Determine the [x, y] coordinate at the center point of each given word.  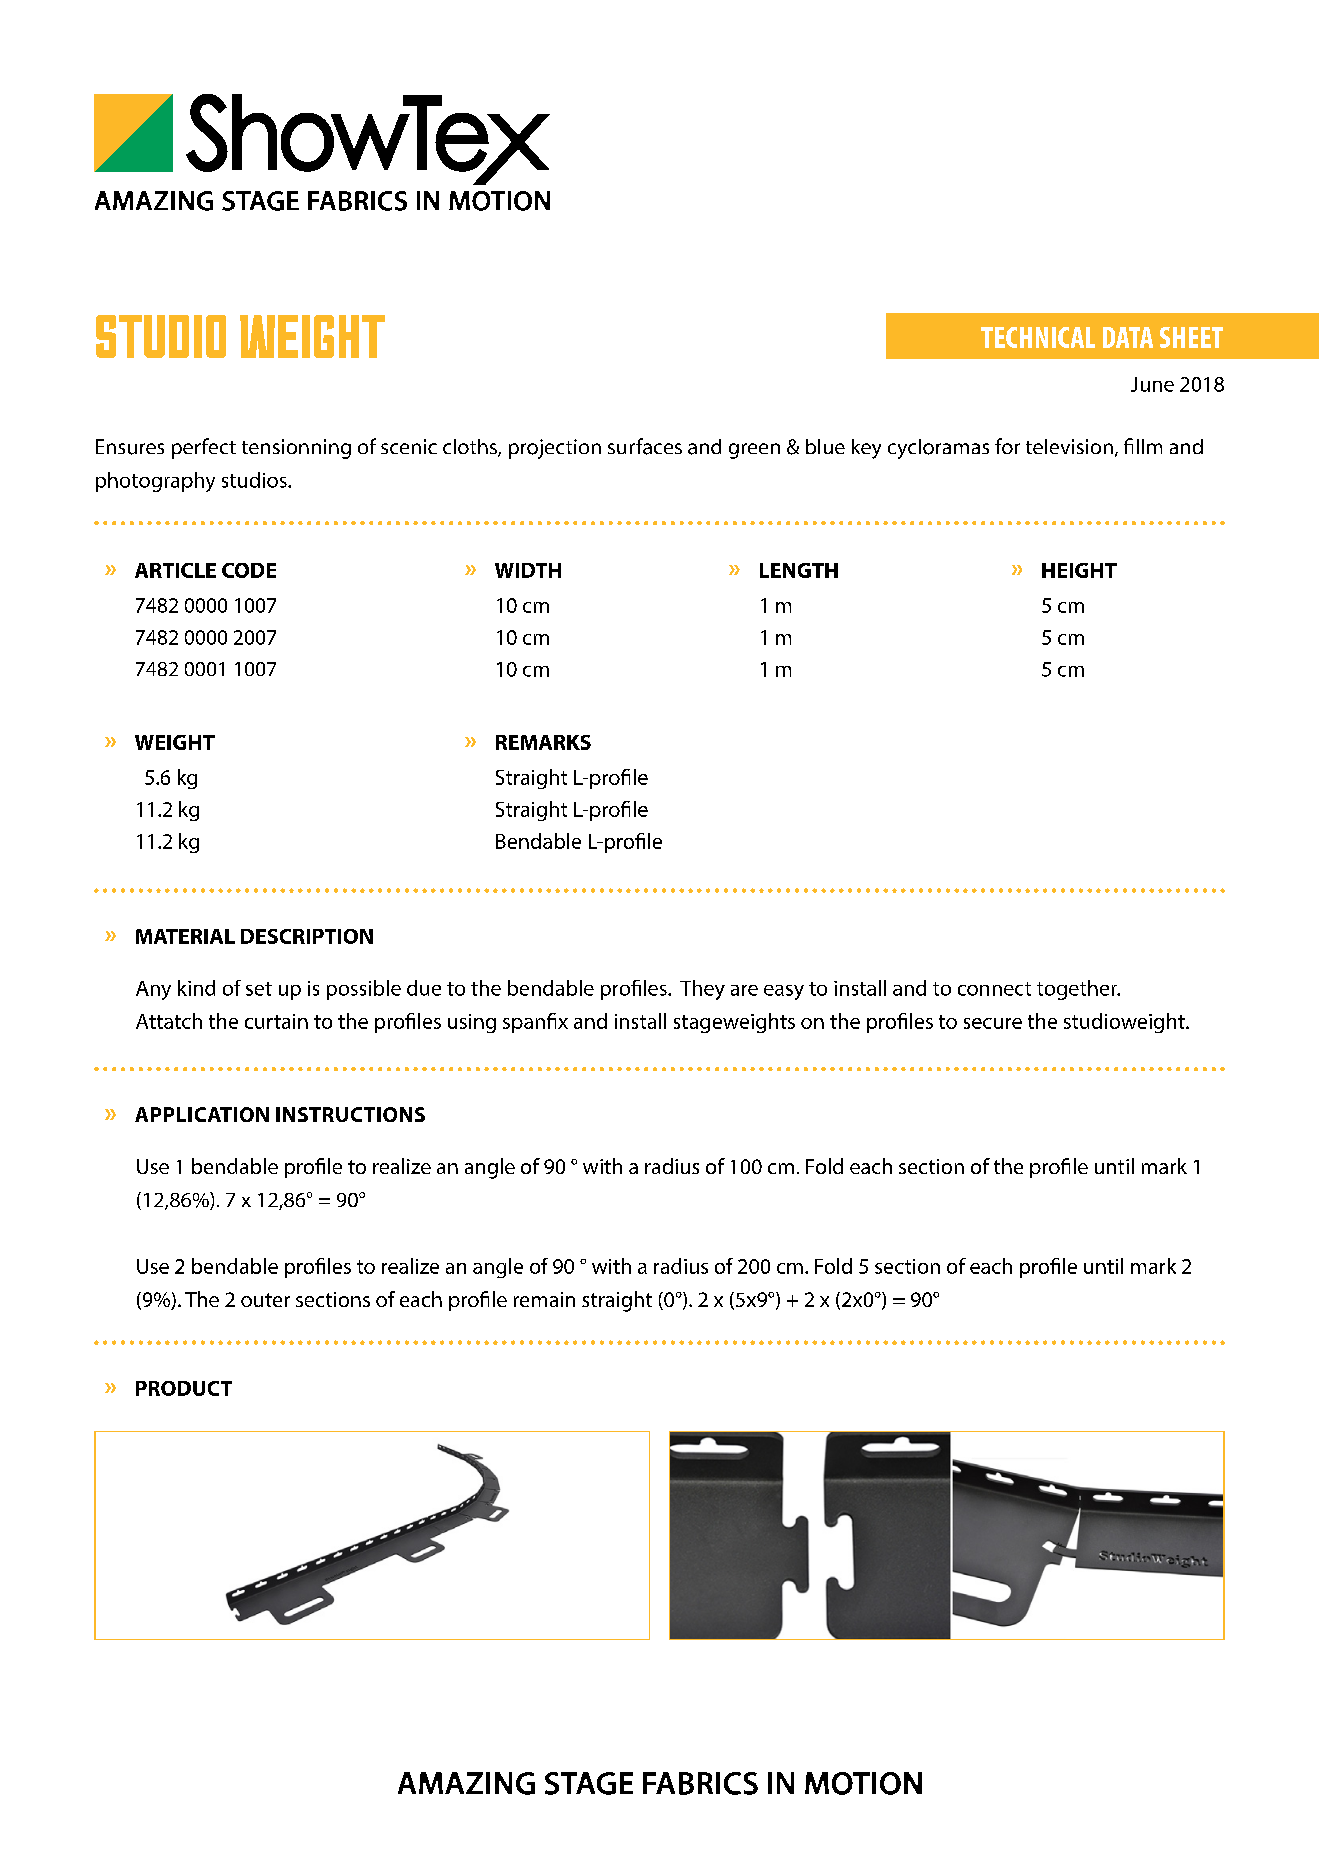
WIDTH [528, 570]
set [259, 989]
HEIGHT [1079, 570]
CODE [249, 570]
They [702, 990]
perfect [204, 448]
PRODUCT [184, 1388]
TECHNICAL [1038, 337]
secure [993, 1023]
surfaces [645, 446]
